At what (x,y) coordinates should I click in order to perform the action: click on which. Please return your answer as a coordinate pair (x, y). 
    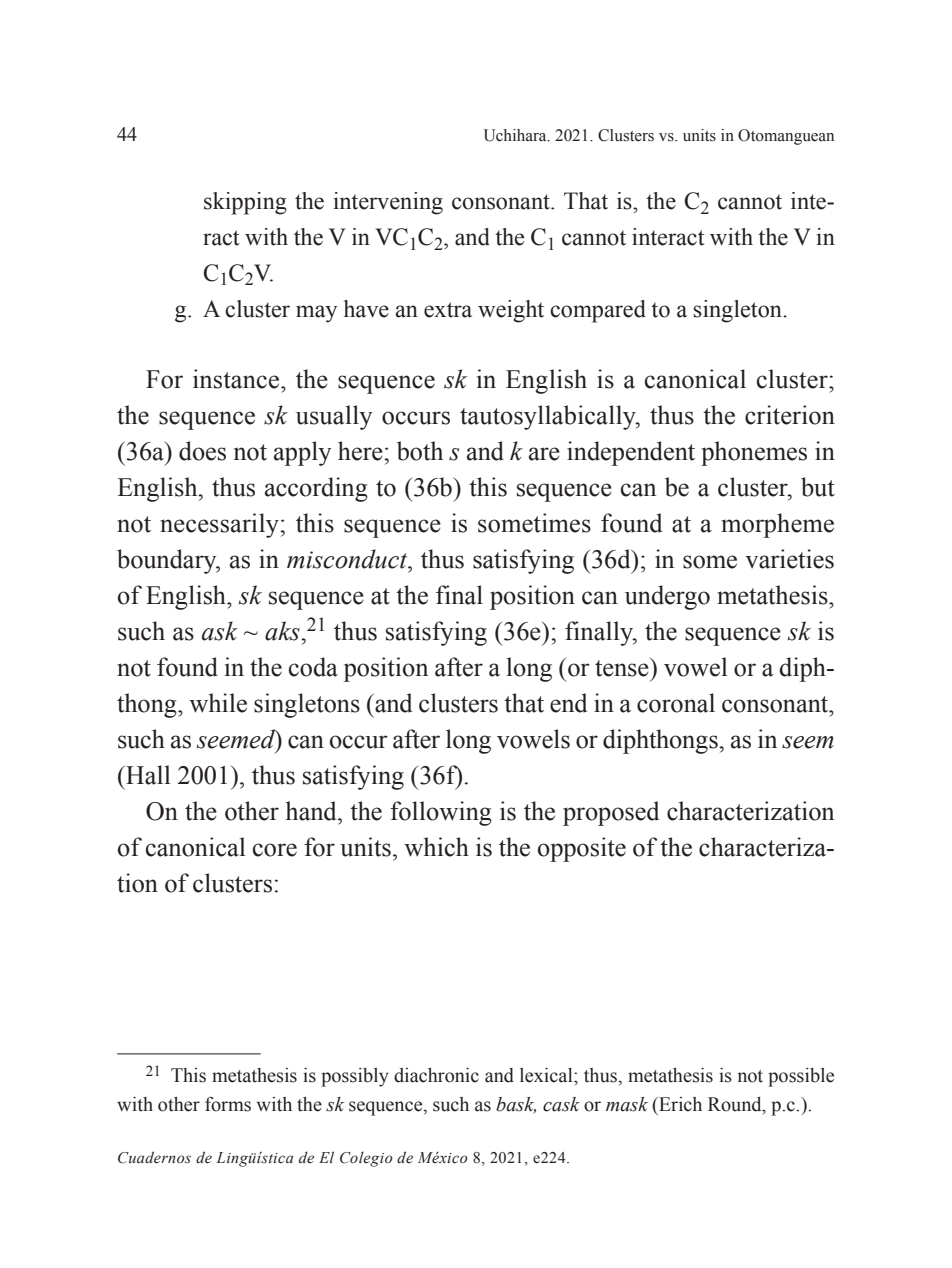
    Looking at the image, I should click on (436, 847).
